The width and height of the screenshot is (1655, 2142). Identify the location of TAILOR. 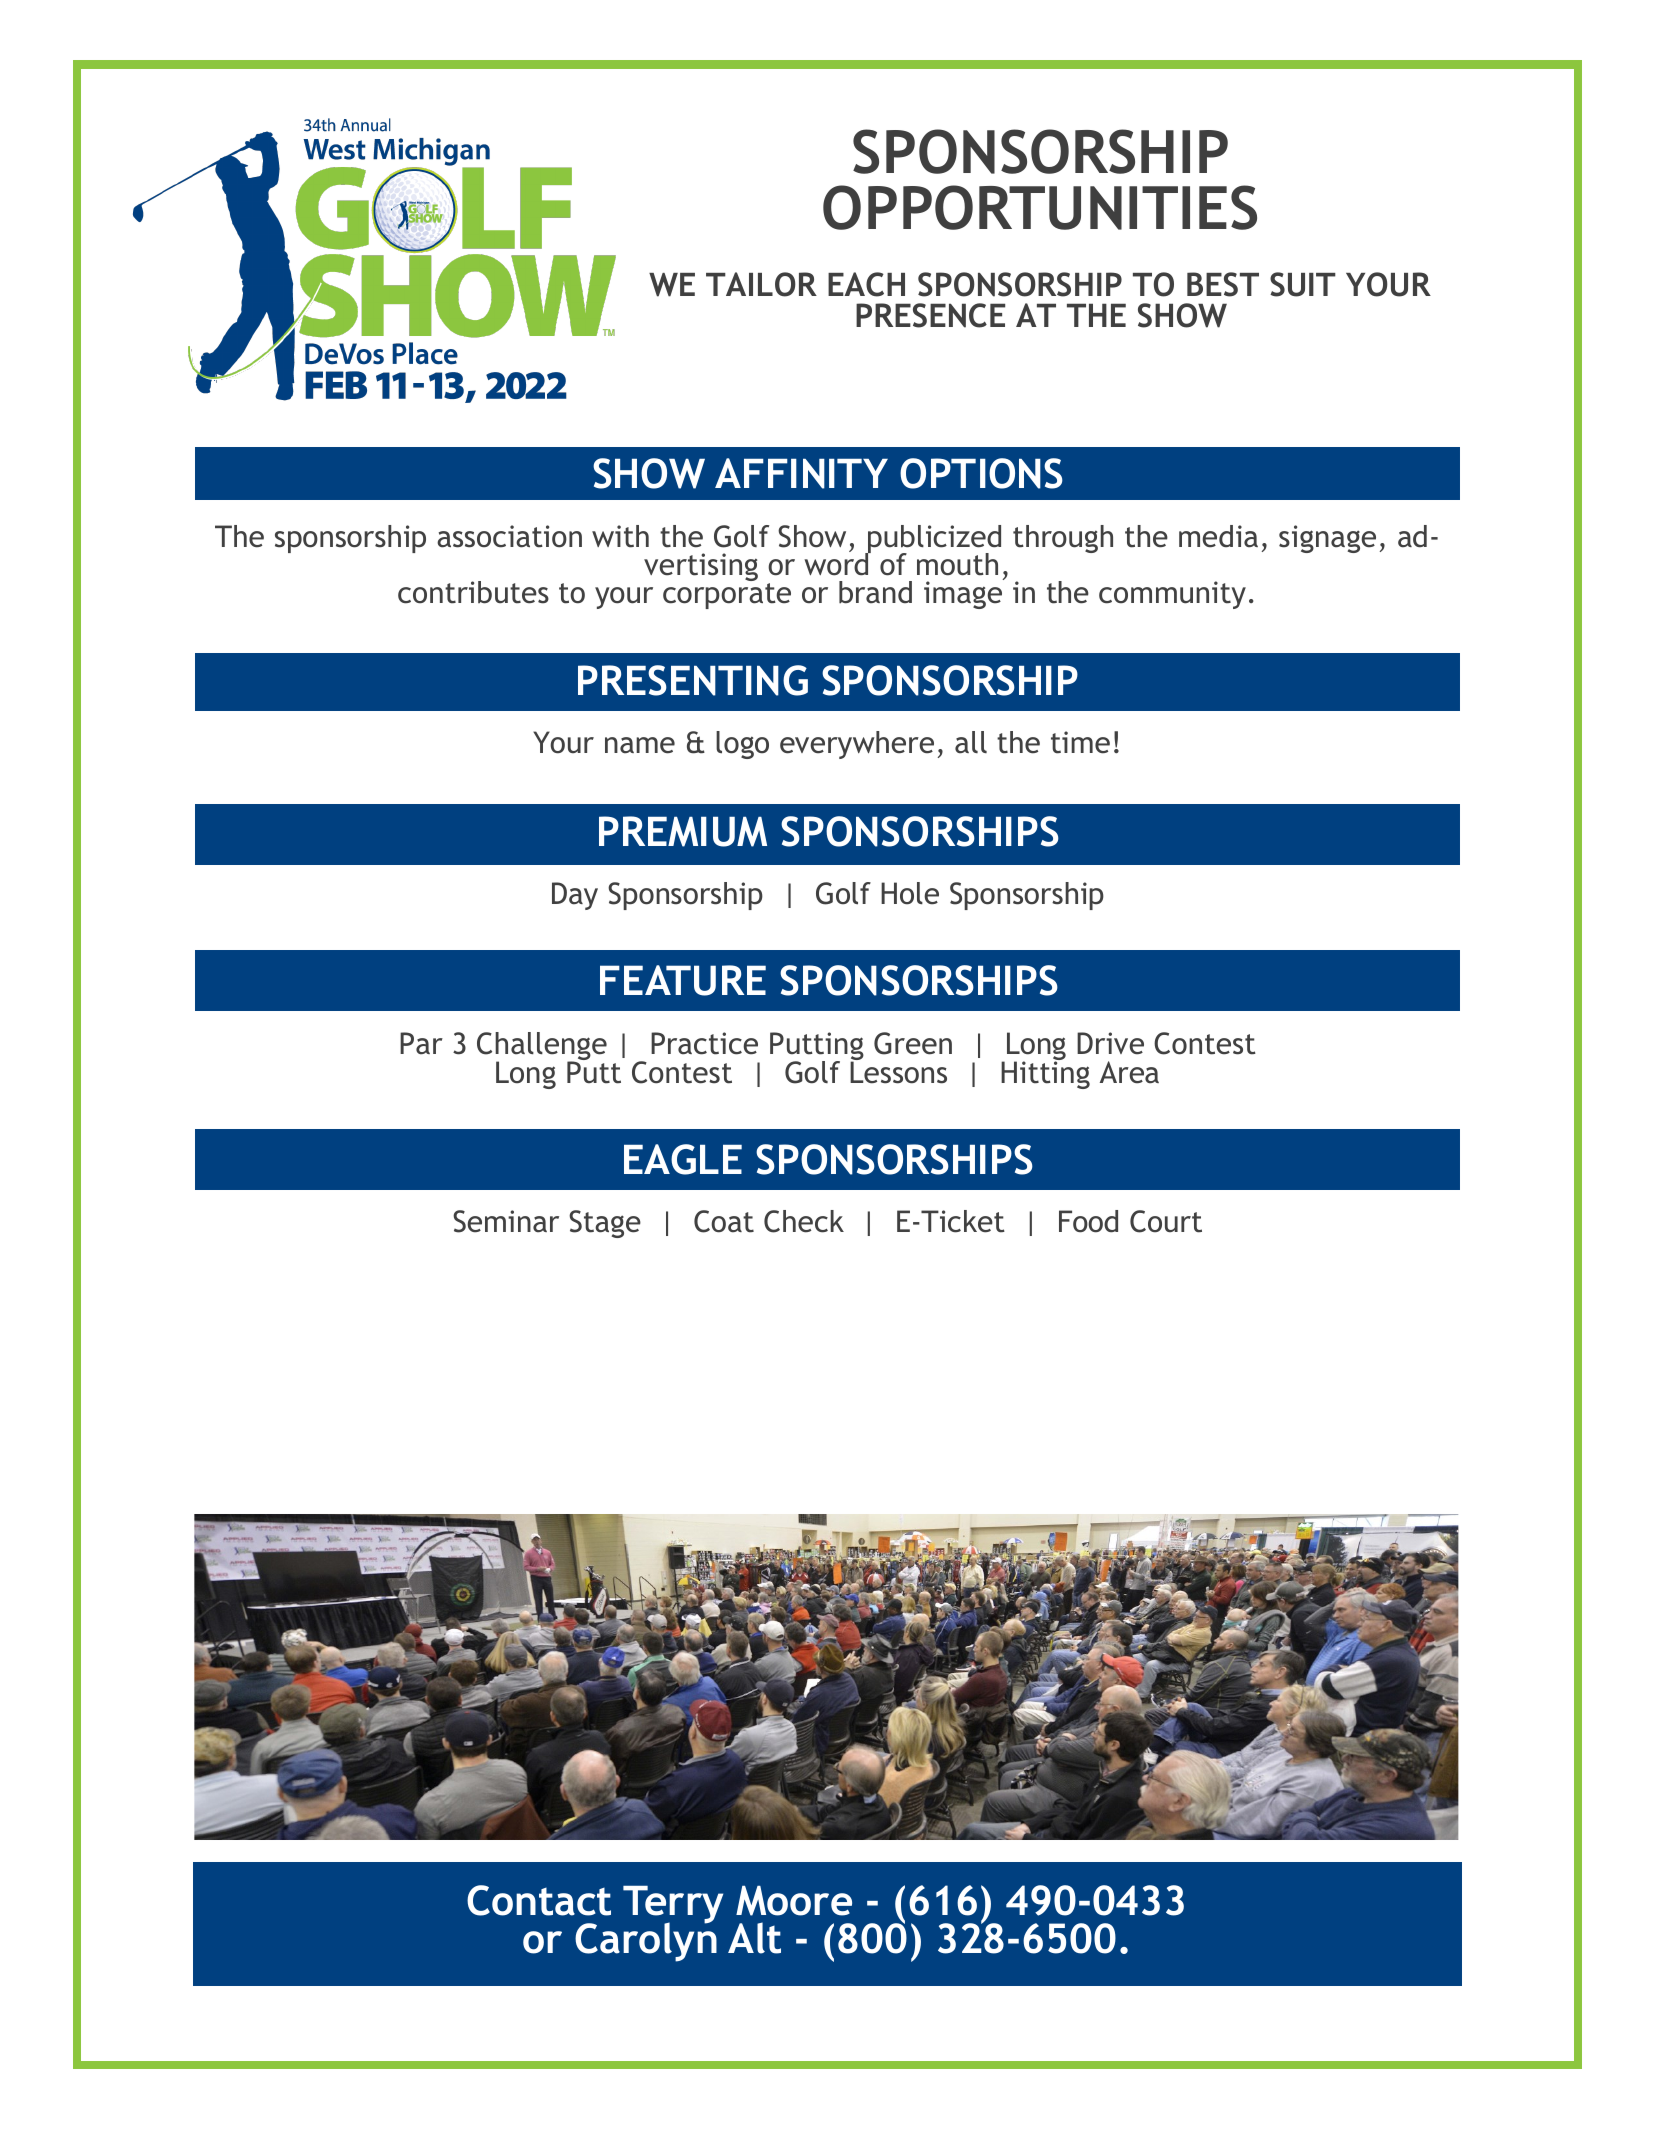
(761, 284).
